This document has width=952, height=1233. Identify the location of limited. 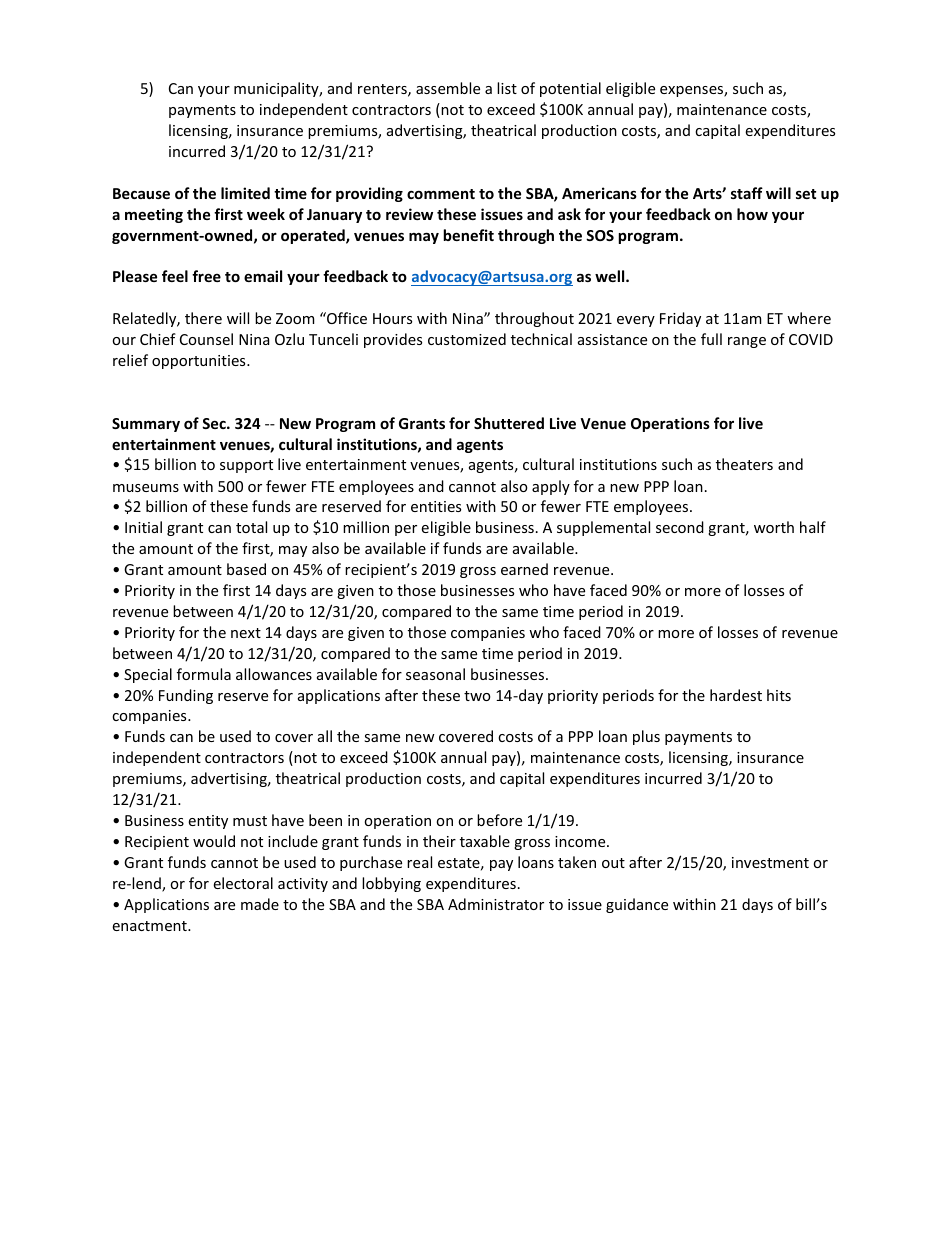
(245, 193).
